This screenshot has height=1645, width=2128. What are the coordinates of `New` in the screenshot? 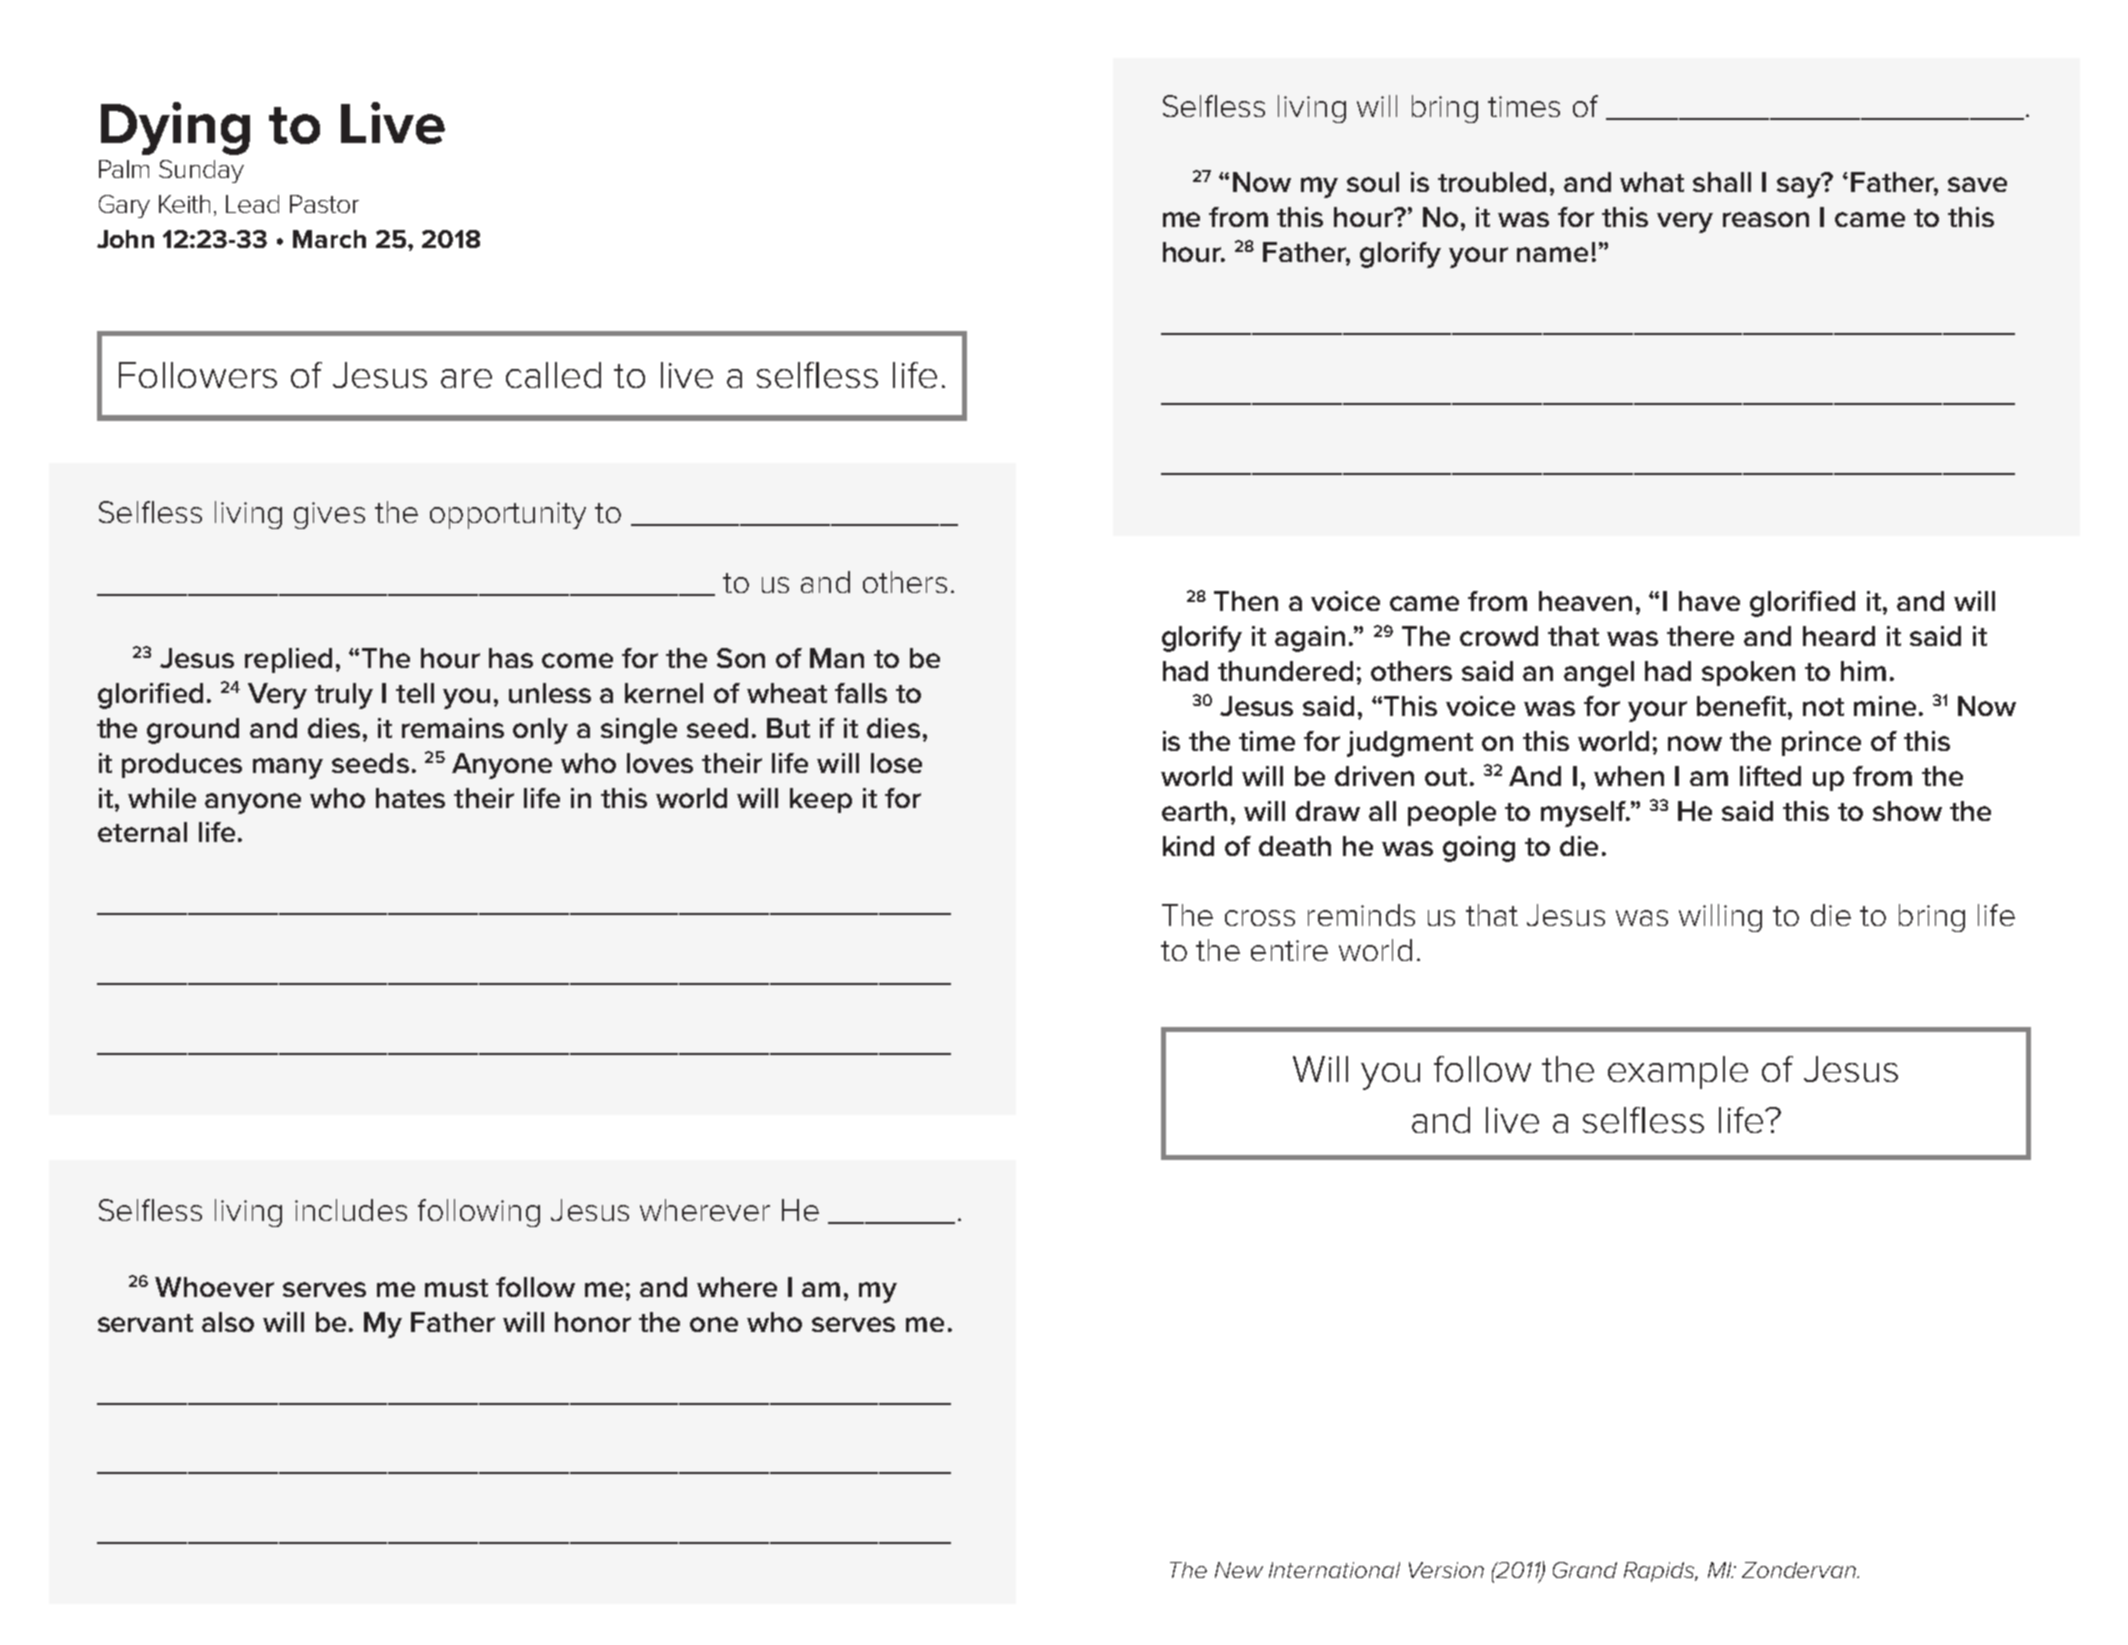 It's located at (1239, 1570).
